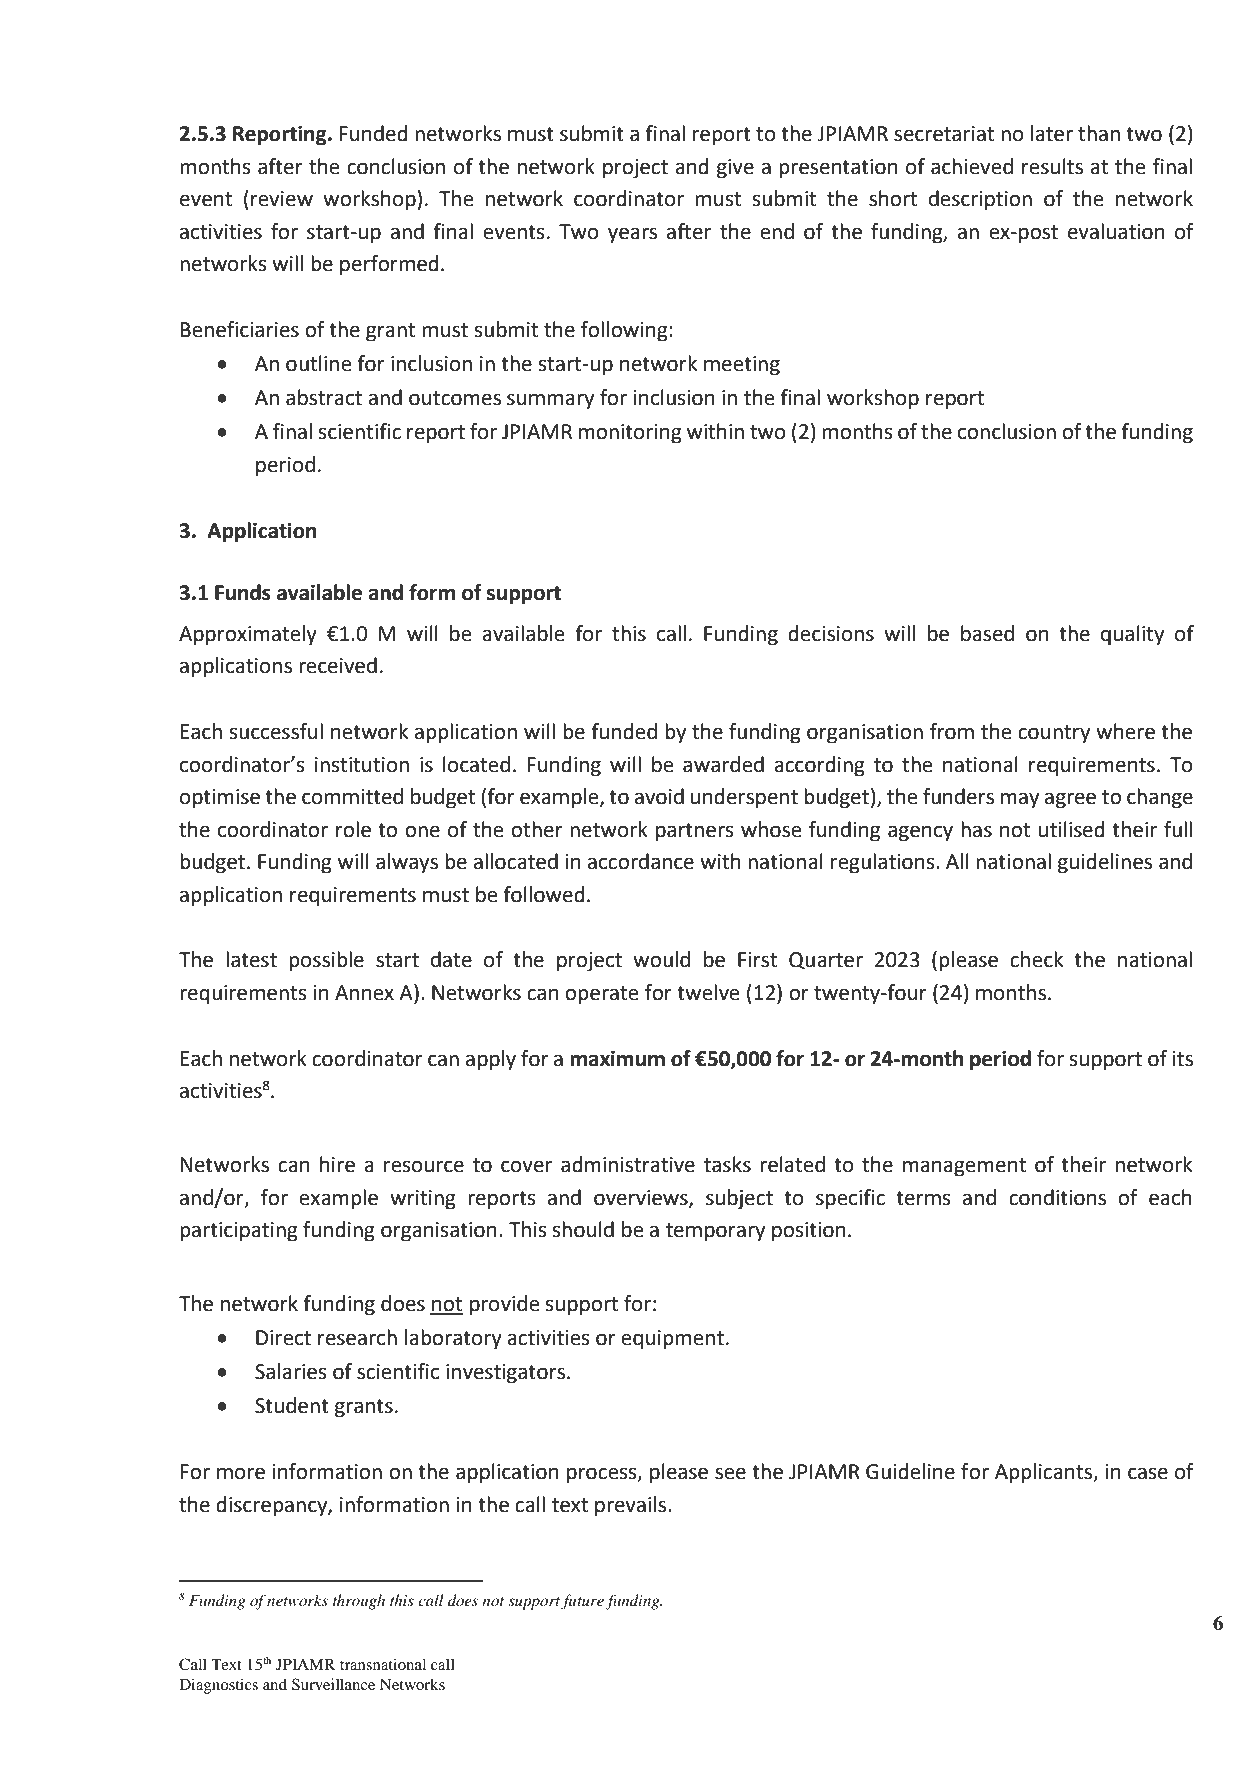 The width and height of the screenshot is (1253, 1772). I want to click on received, so click(338, 665).
